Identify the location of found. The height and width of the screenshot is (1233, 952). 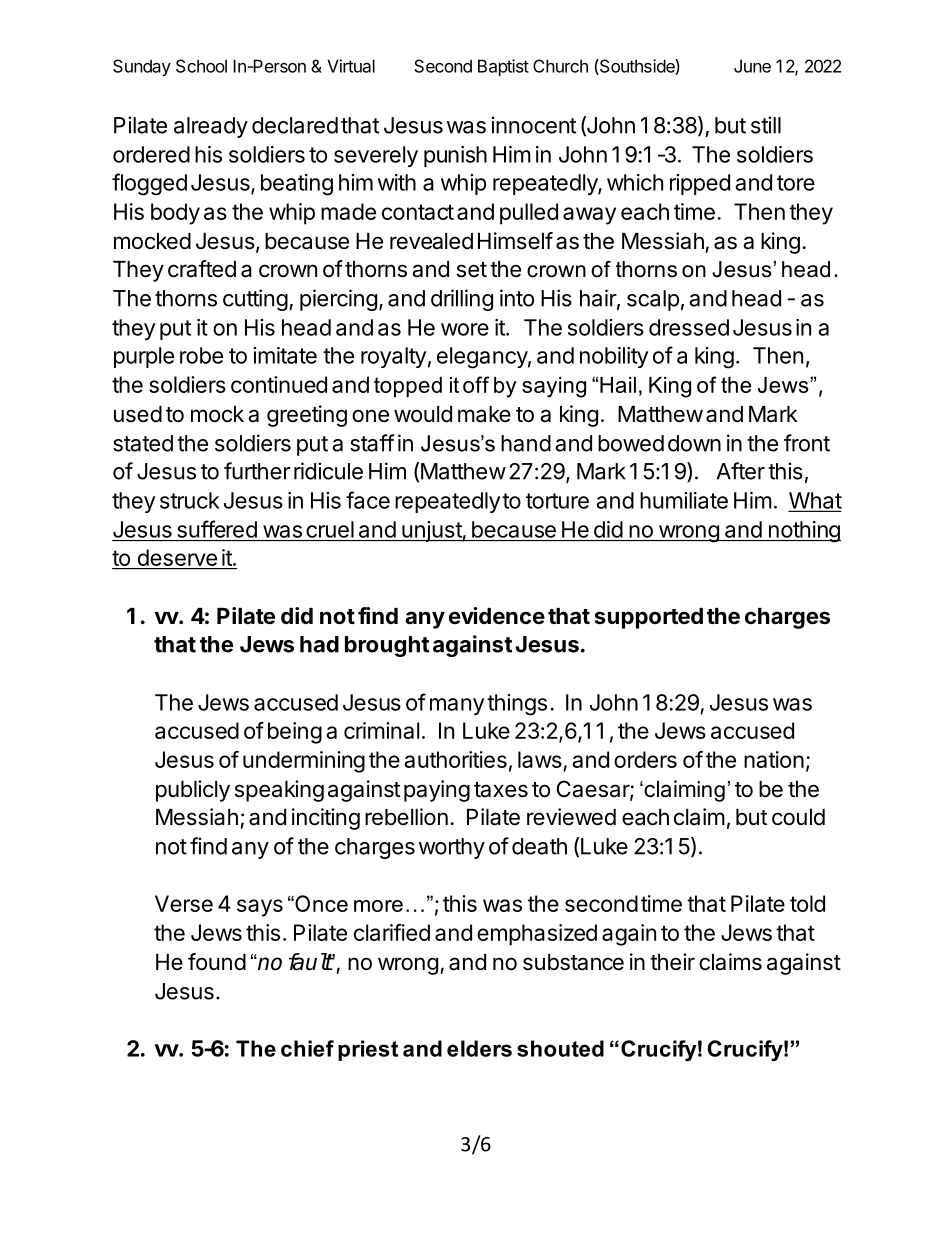
(217, 962).
